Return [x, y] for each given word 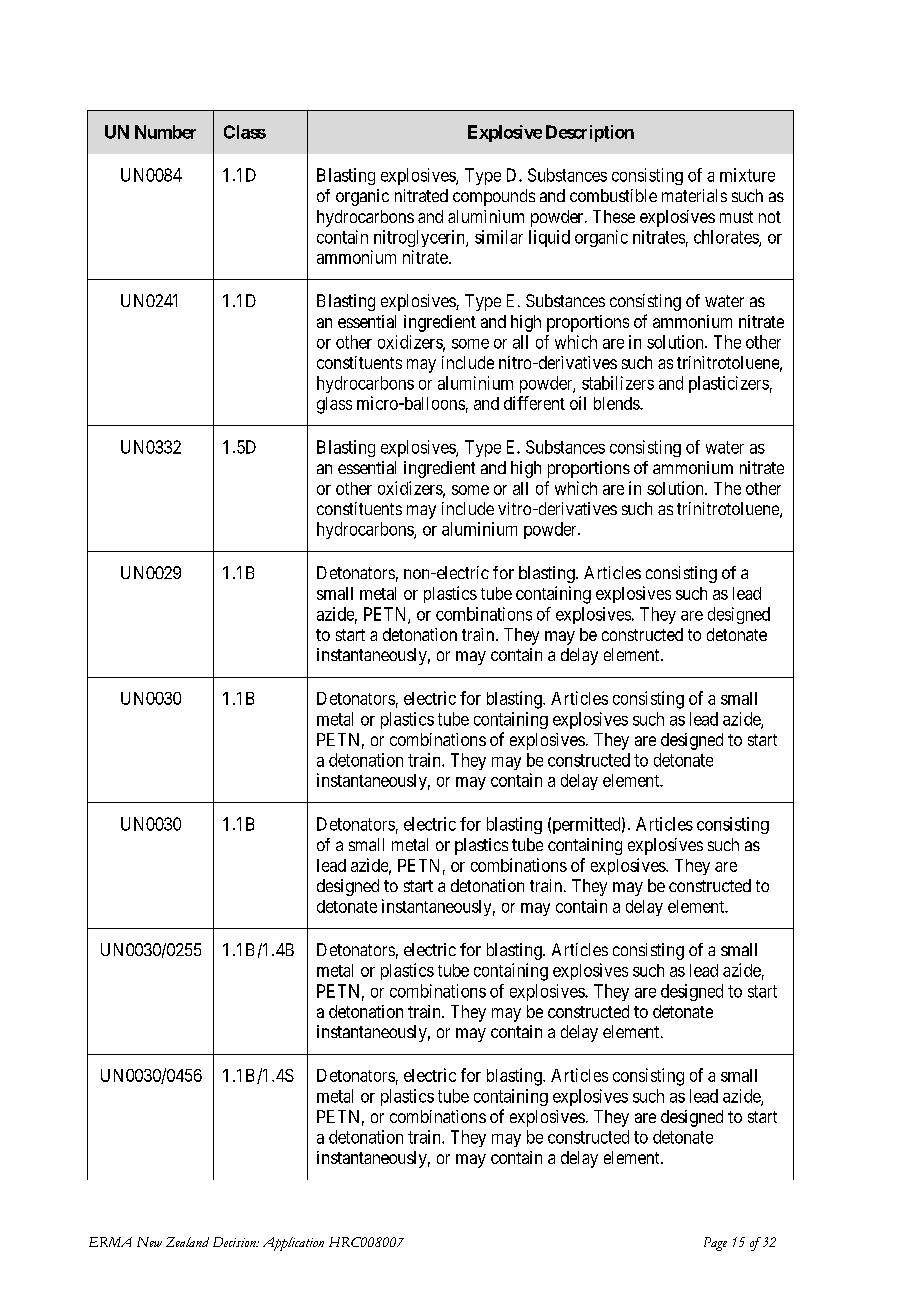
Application [293, 1244]
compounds [494, 197]
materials [694, 195]
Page [715, 1244]
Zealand [187, 1242]
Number [165, 132]
